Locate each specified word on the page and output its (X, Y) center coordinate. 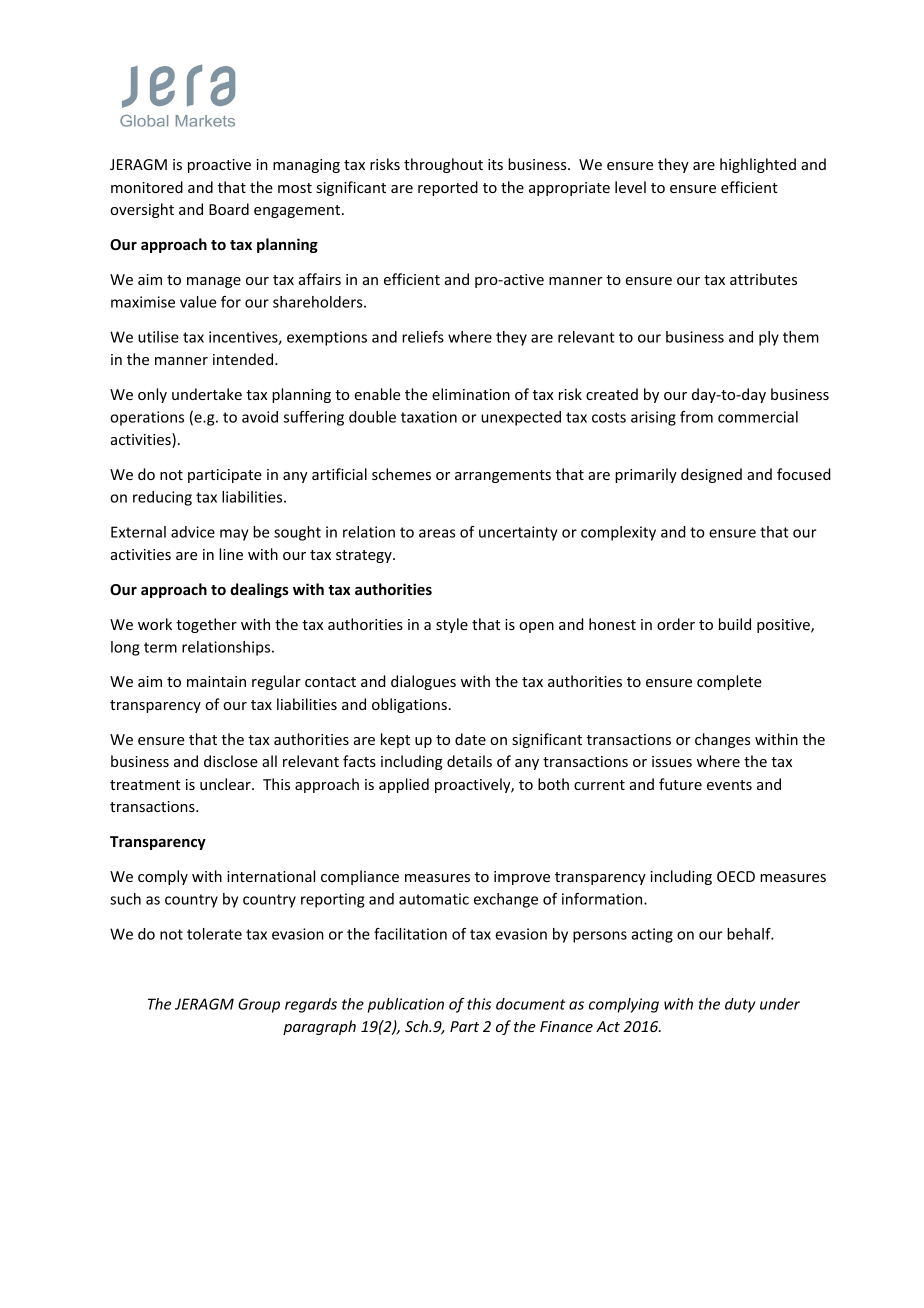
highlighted (758, 165)
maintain (216, 681)
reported (448, 188)
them (801, 337)
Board (229, 209)
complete (729, 682)
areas (437, 533)
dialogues (423, 682)
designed (711, 475)
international (271, 876)
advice (193, 532)
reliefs (423, 337)
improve (522, 878)
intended (244, 359)
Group (259, 1005)
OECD (736, 876)
